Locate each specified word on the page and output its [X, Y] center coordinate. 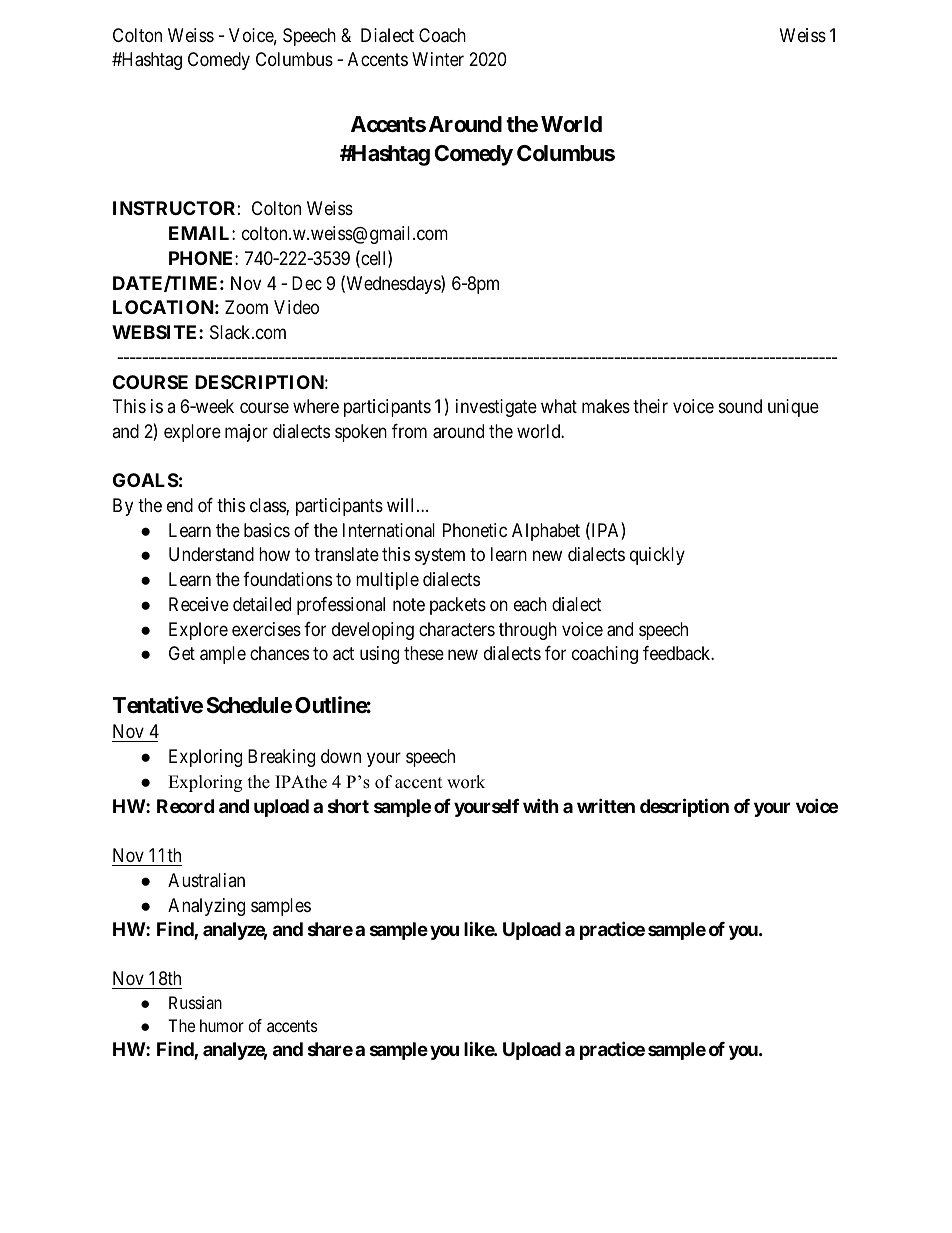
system [440, 557]
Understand [211, 554]
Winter [438, 59]
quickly [657, 556]
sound [740, 406]
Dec [307, 283]
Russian [195, 1002]
